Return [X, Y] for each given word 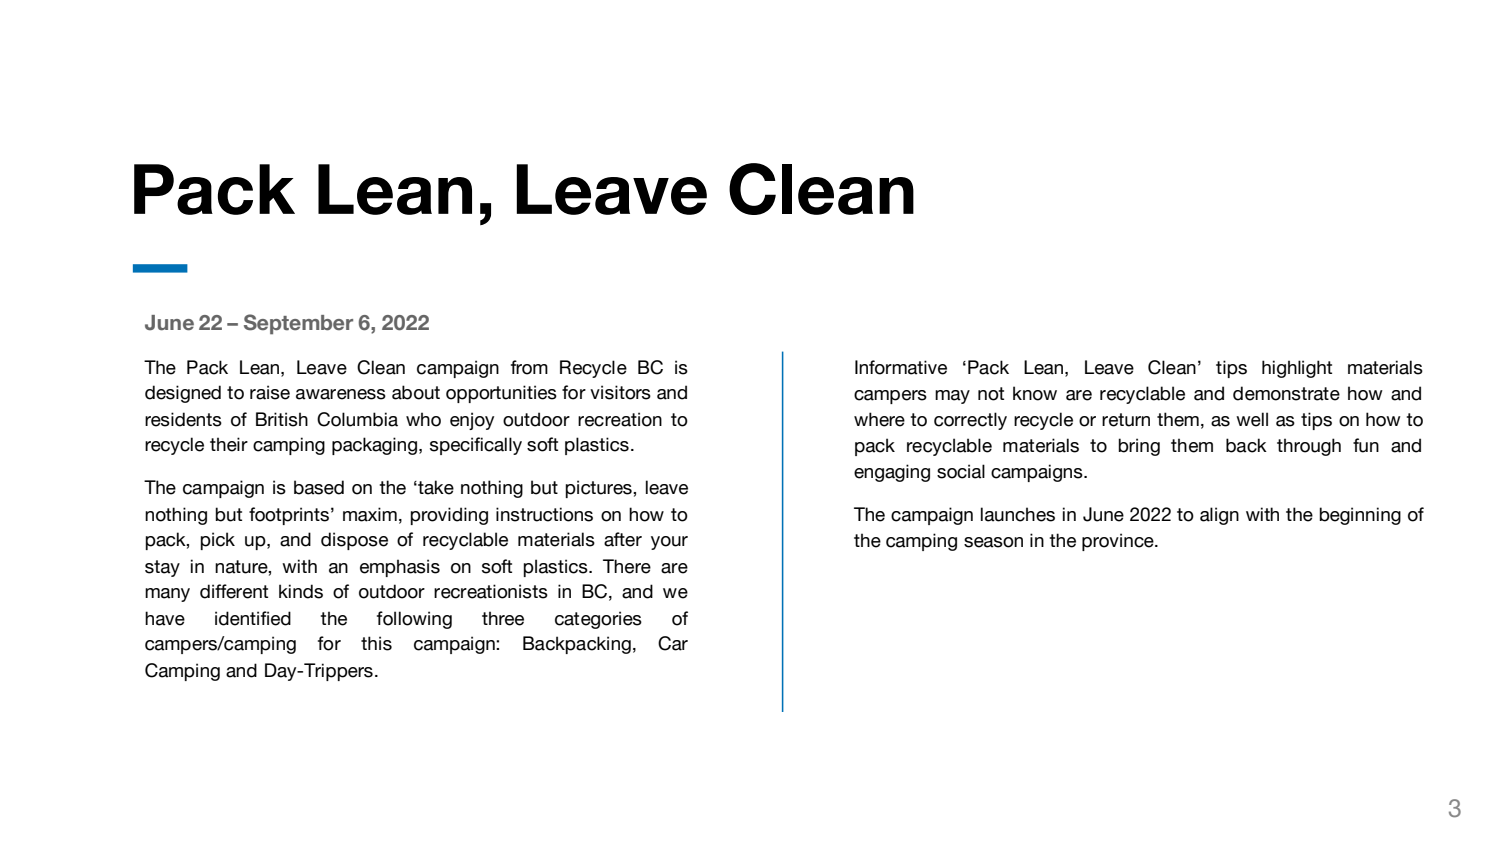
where [879, 419]
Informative [901, 367]
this [376, 643]
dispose [354, 541]
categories [598, 620]
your [669, 543]
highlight [1297, 369]
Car [673, 643]
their [229, 444]
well [1252, 419]
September [298, 324]
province [1119, 542]
